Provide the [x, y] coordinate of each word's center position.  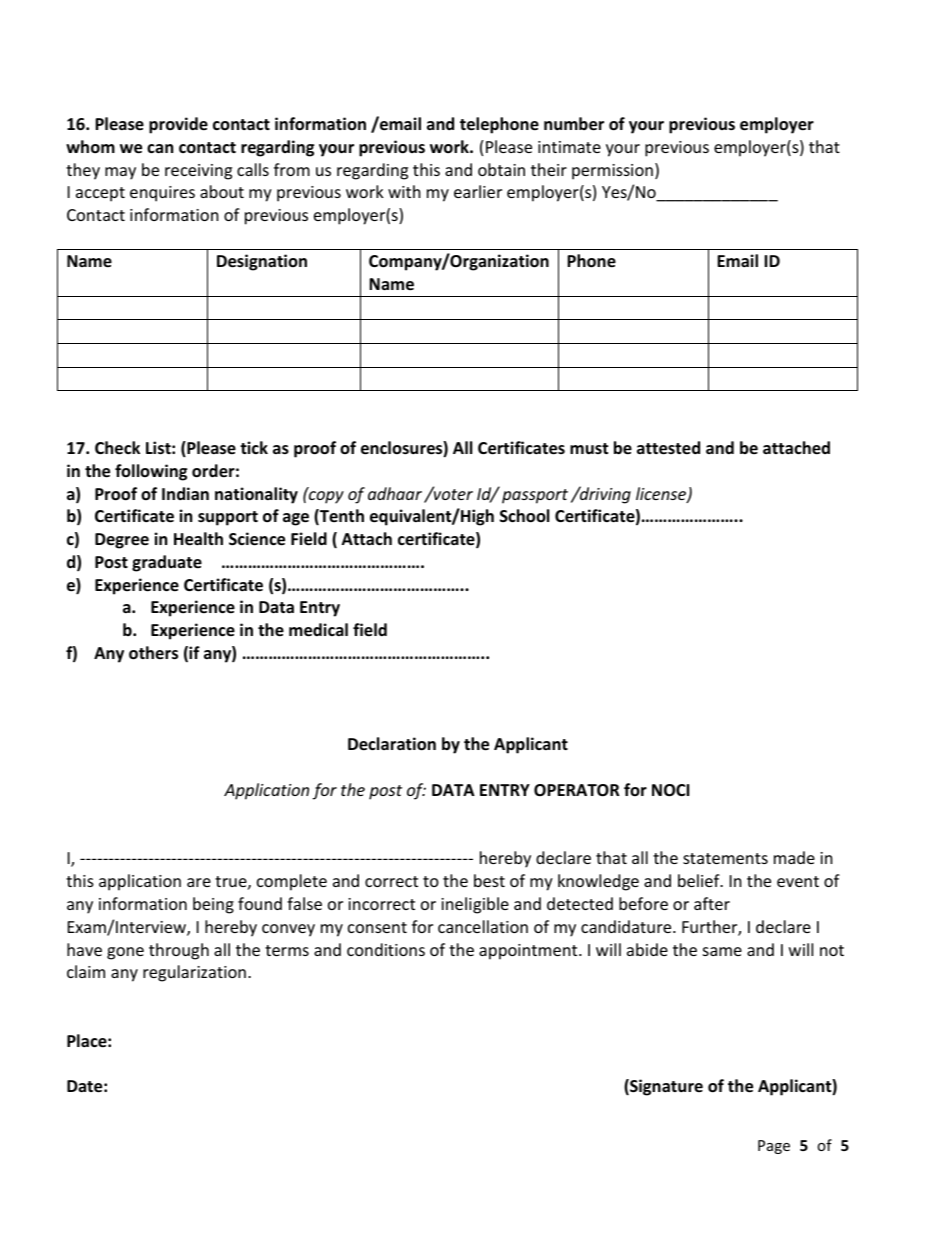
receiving [198, 172]
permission [612, 172]
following [151, 472]
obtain [501, 169]
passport [535, 496]
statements [725, 858]
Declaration [392, 744]
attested [668, 448]
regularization [194, 973]
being [213, 905]
